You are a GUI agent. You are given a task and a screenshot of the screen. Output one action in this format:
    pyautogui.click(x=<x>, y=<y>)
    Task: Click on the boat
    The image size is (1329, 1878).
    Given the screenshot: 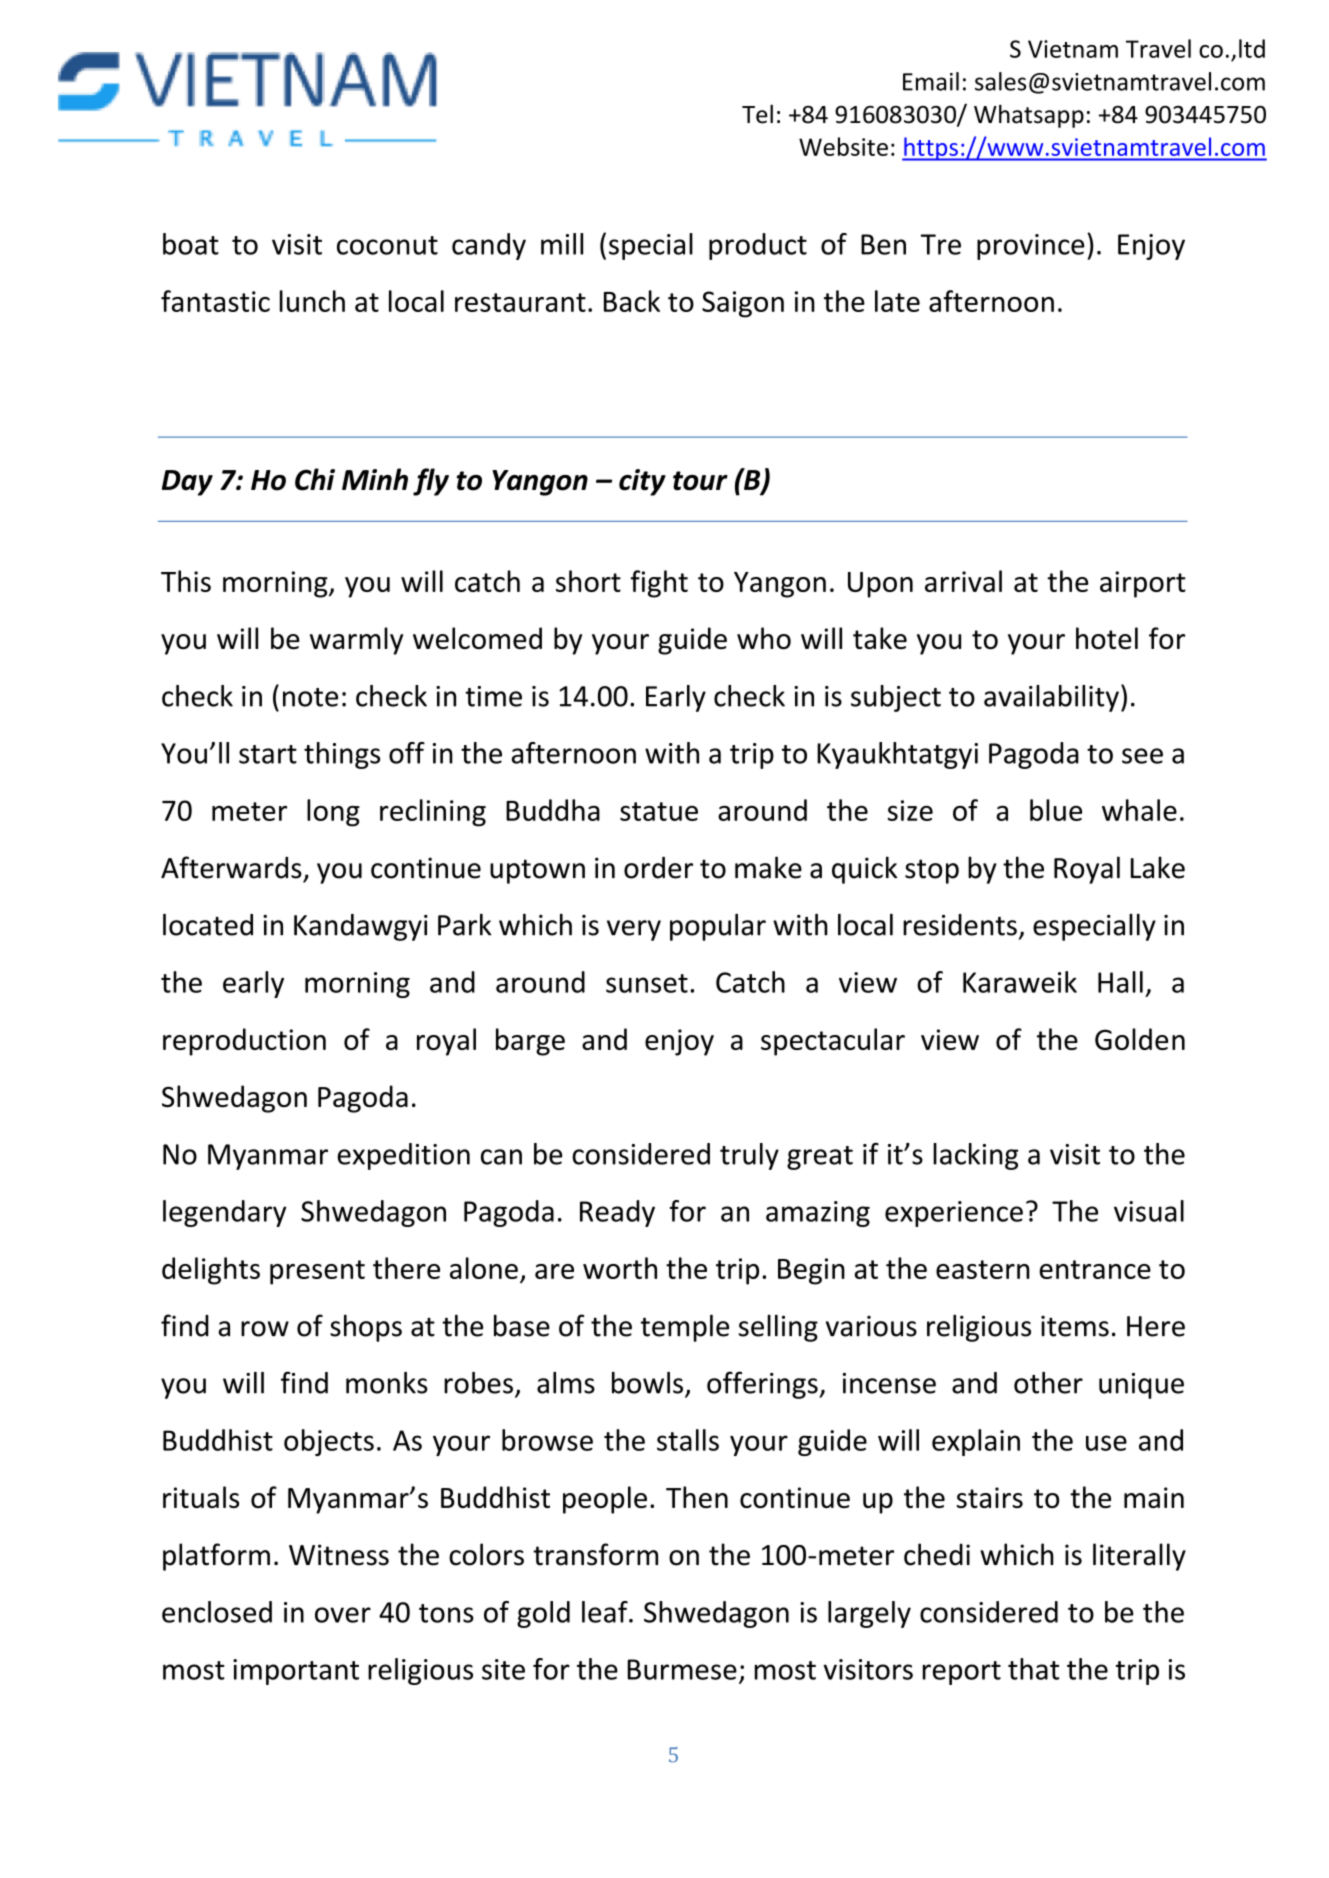 What is the action you would take?
    pyautogui.click(x=191, y=244)
